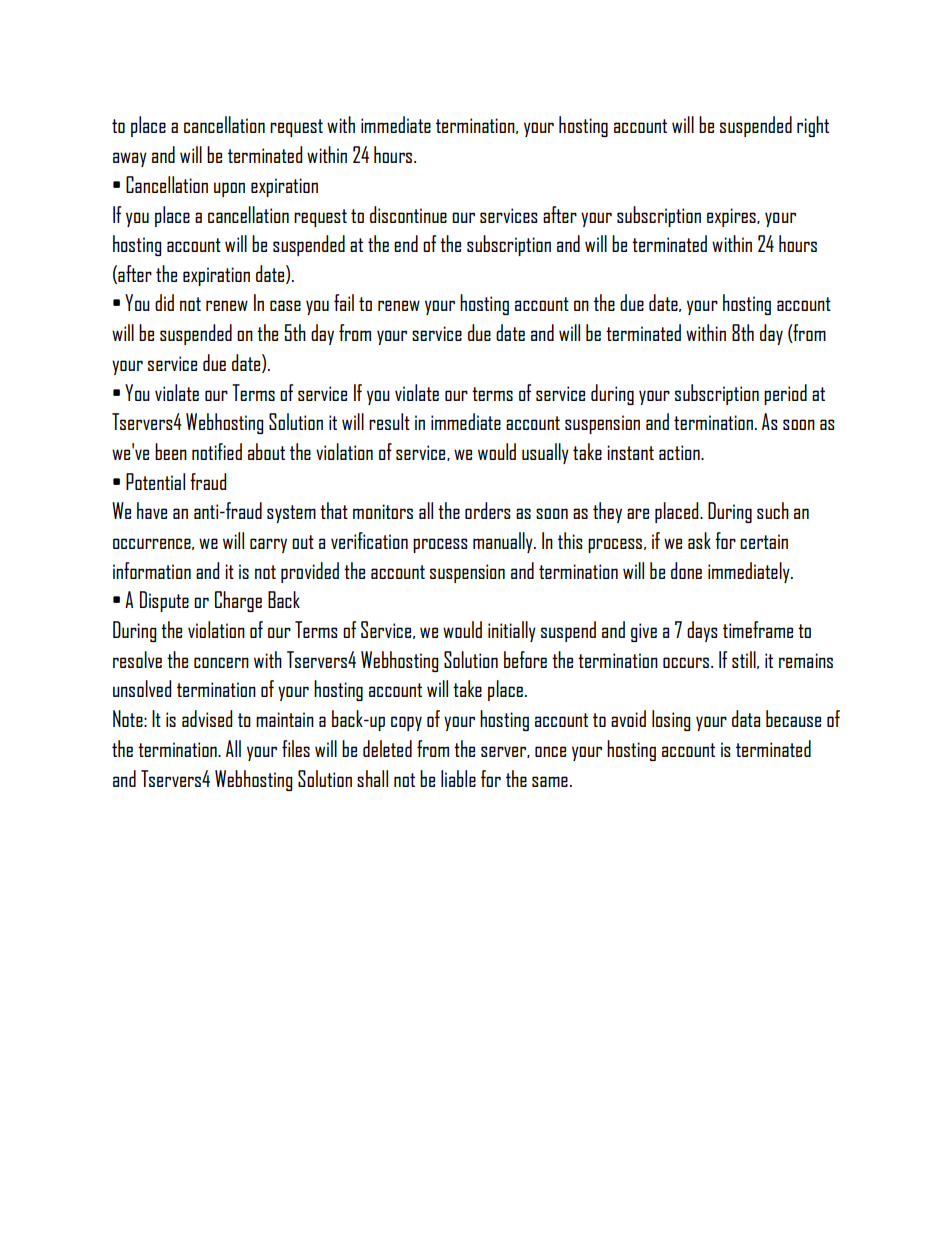 Image resolution: width=952 pixels, height=1233 pixels. What do you see at coordinates (746, 718) in the screenshot?
I see `data` at bounding box center [746, 718].
